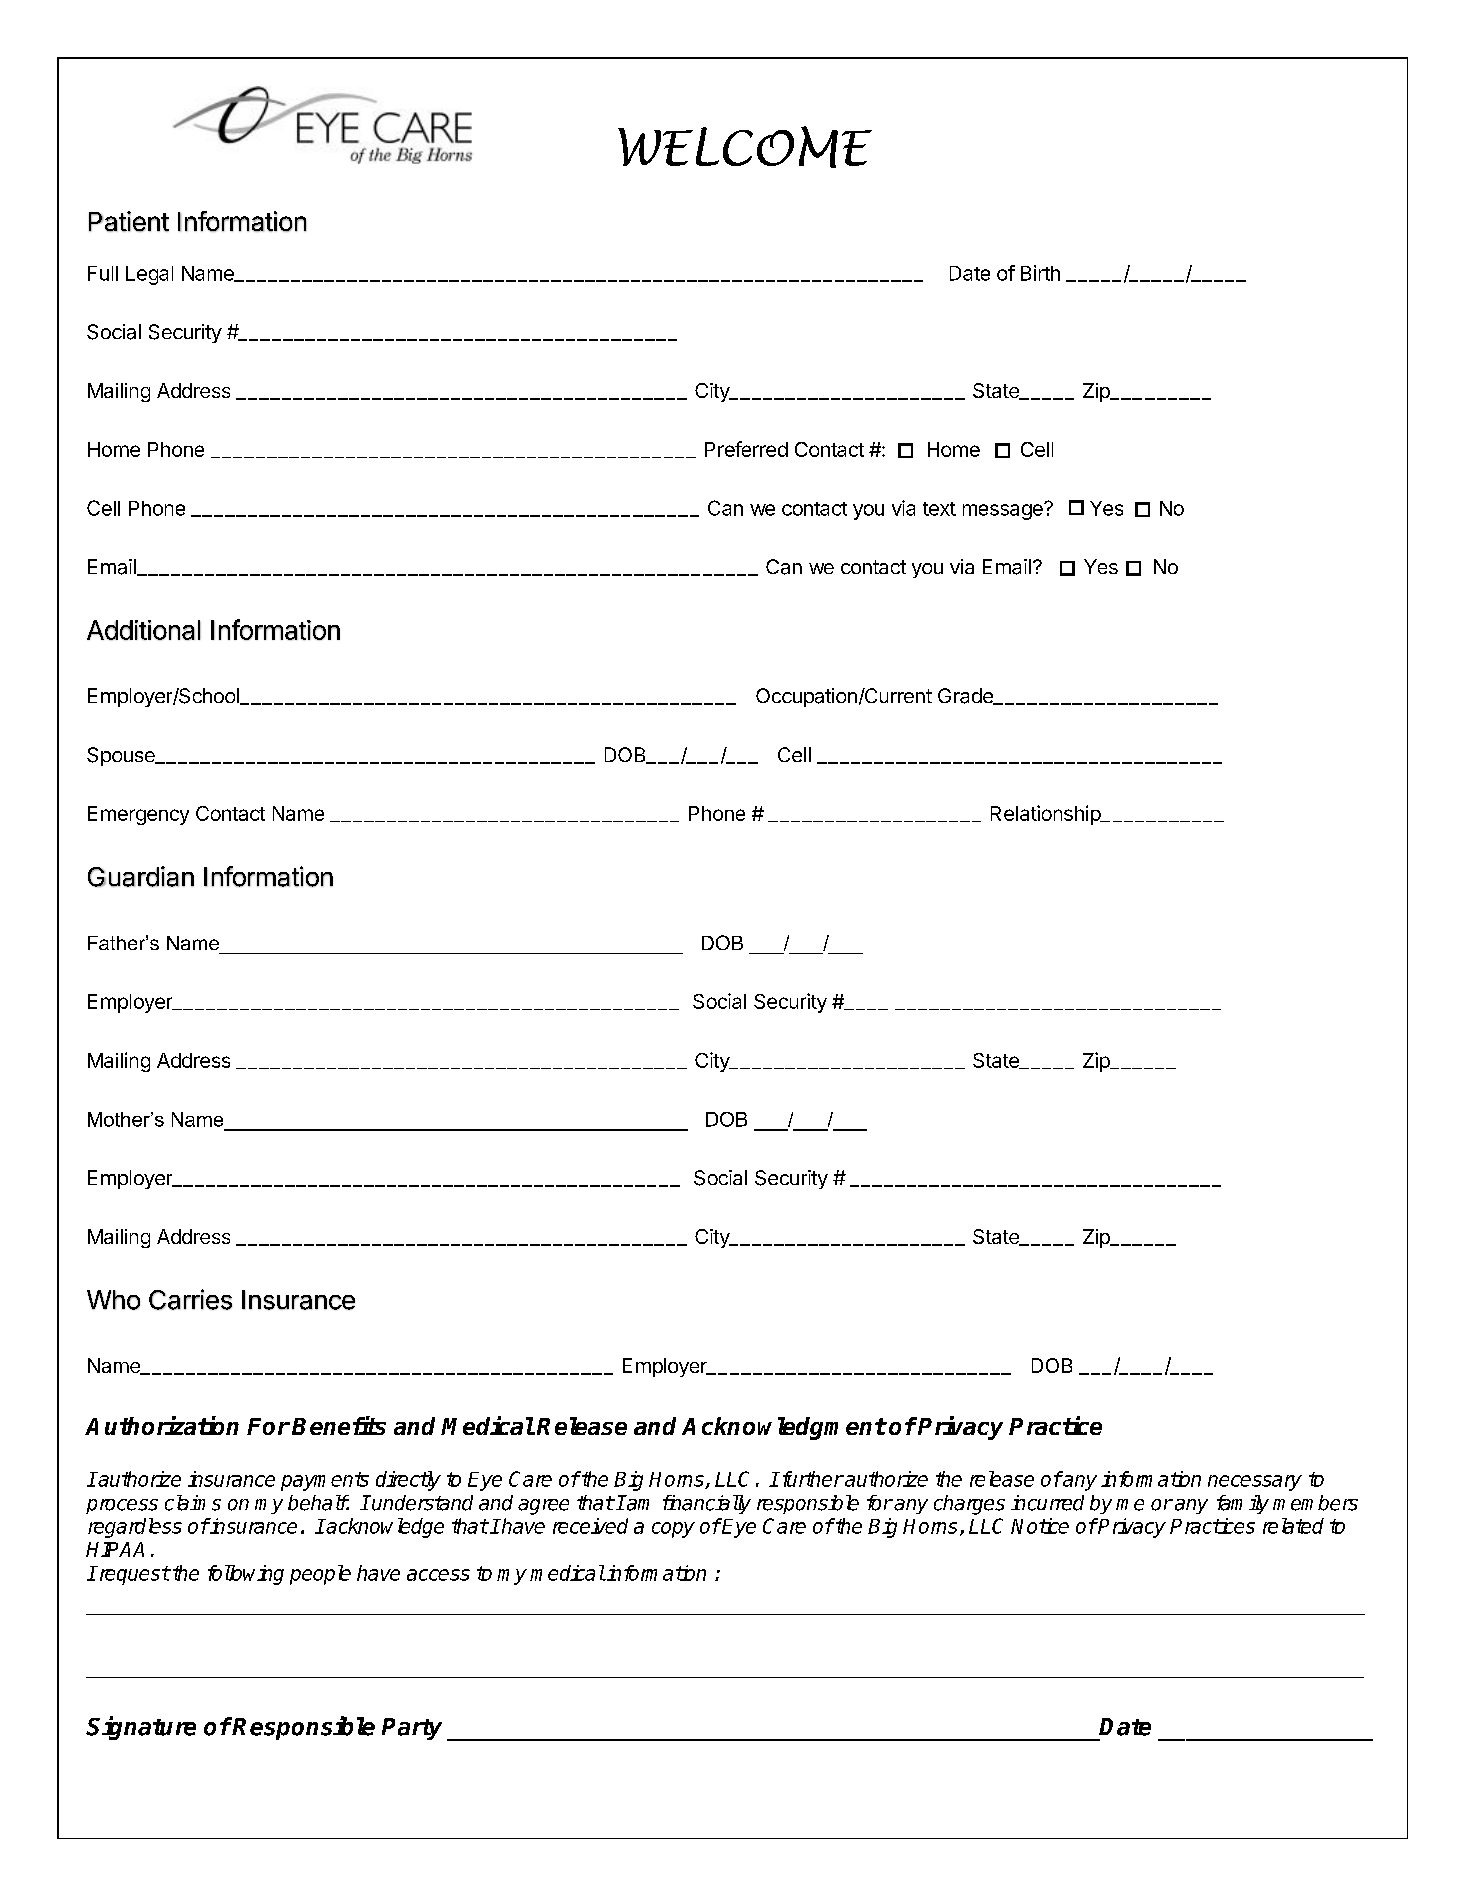 The height and width of the screenshot is (1896, 1465). I want to click on Acknowledgment, so click(784, 1428).
